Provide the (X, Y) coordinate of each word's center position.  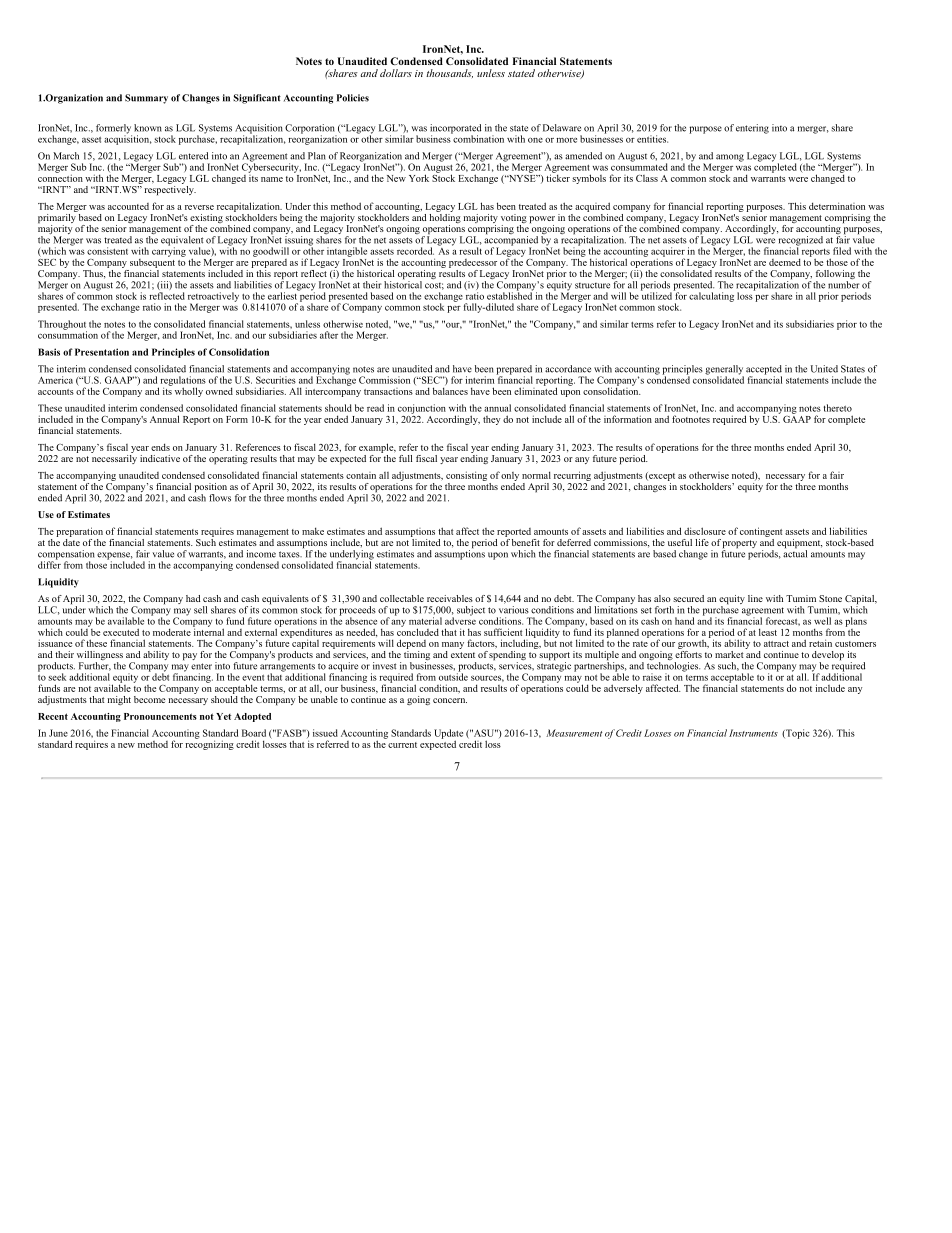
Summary (146, 99)
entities (652, 139)
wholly (189, 392)
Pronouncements (160, 716)
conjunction (422, 409)
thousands (449, 73)
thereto (838, 408)
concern (450, 700)
